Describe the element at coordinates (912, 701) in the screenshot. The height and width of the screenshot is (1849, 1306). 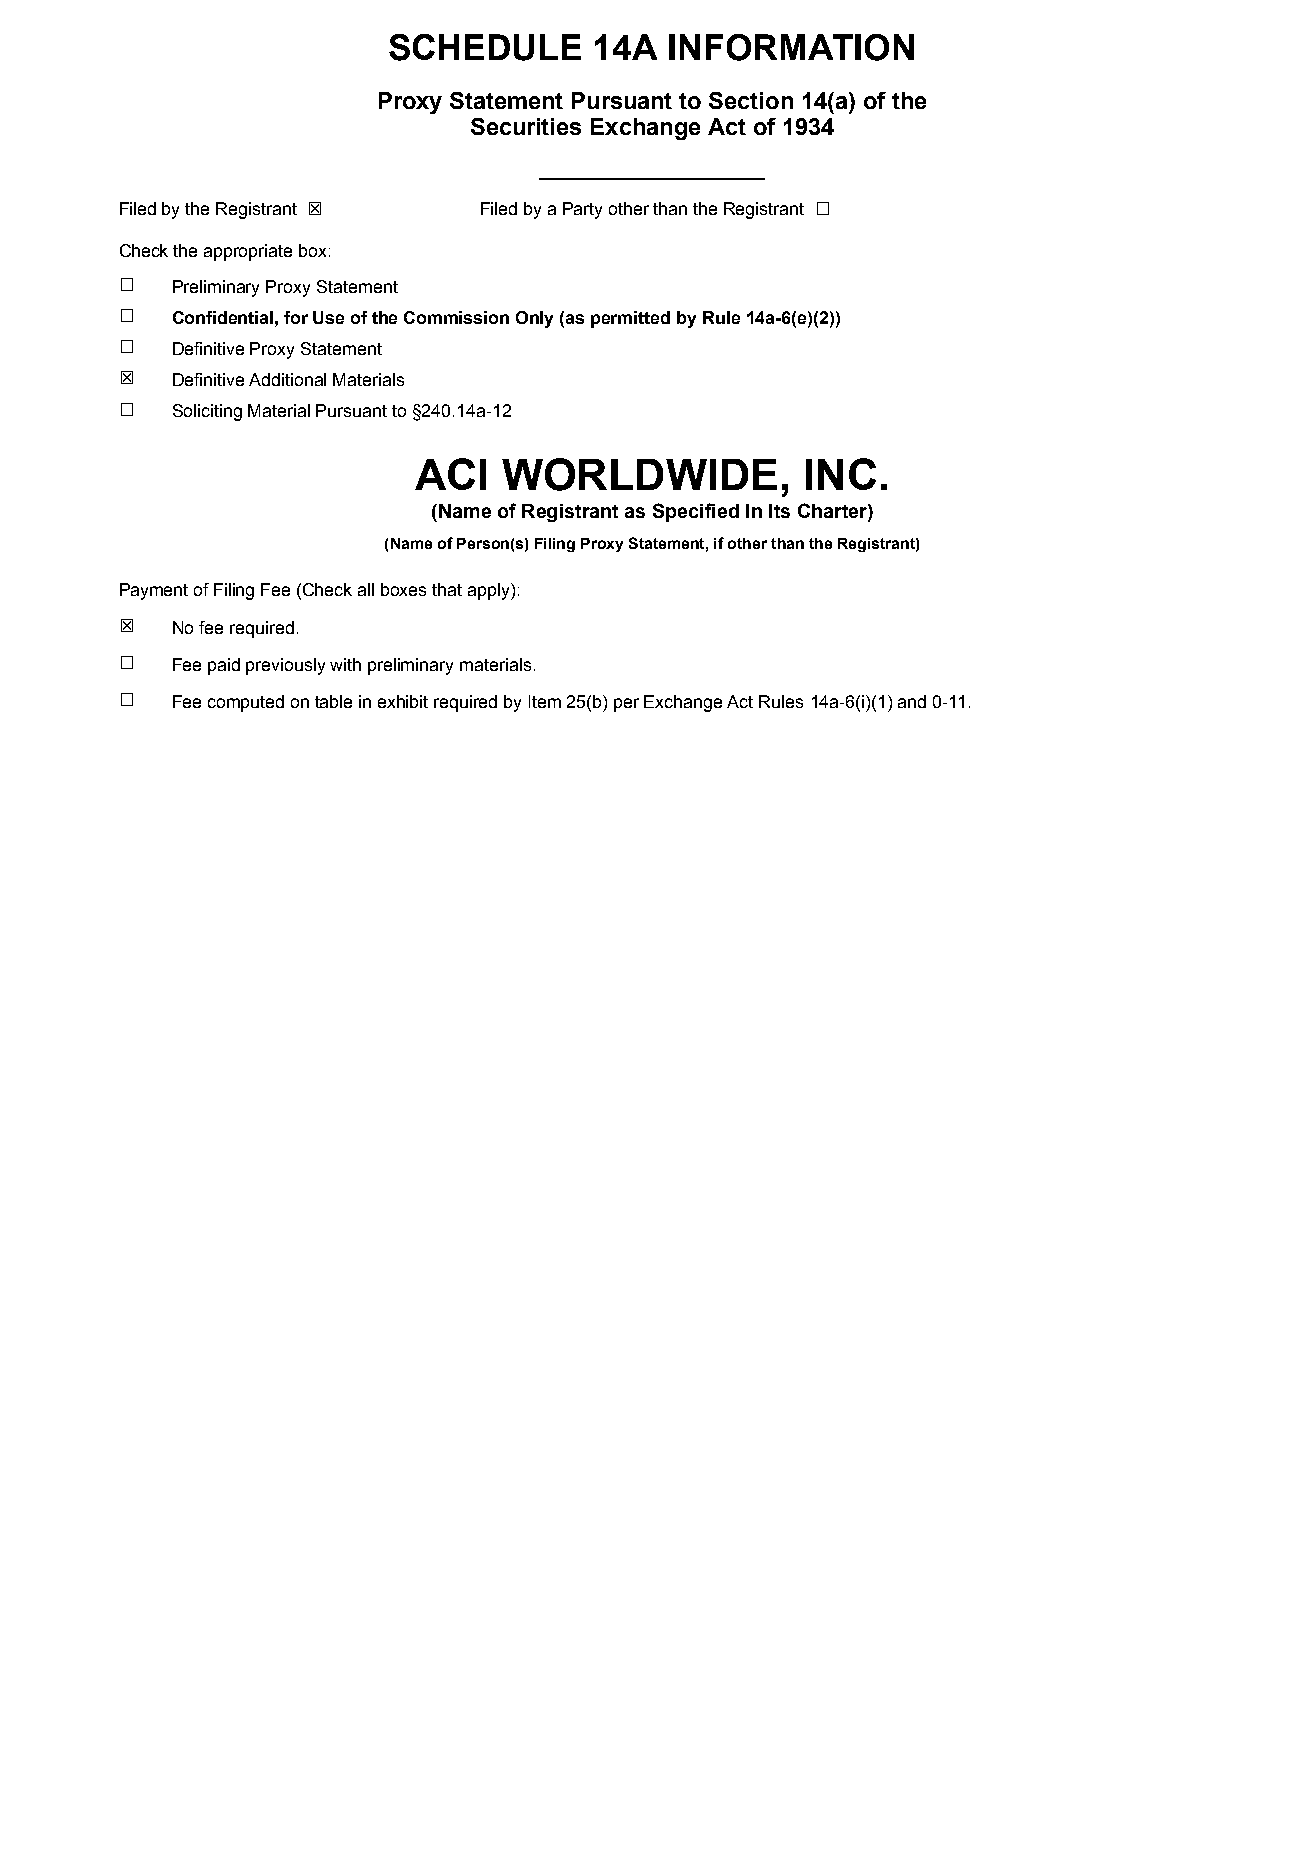
I see `and` at that location.
